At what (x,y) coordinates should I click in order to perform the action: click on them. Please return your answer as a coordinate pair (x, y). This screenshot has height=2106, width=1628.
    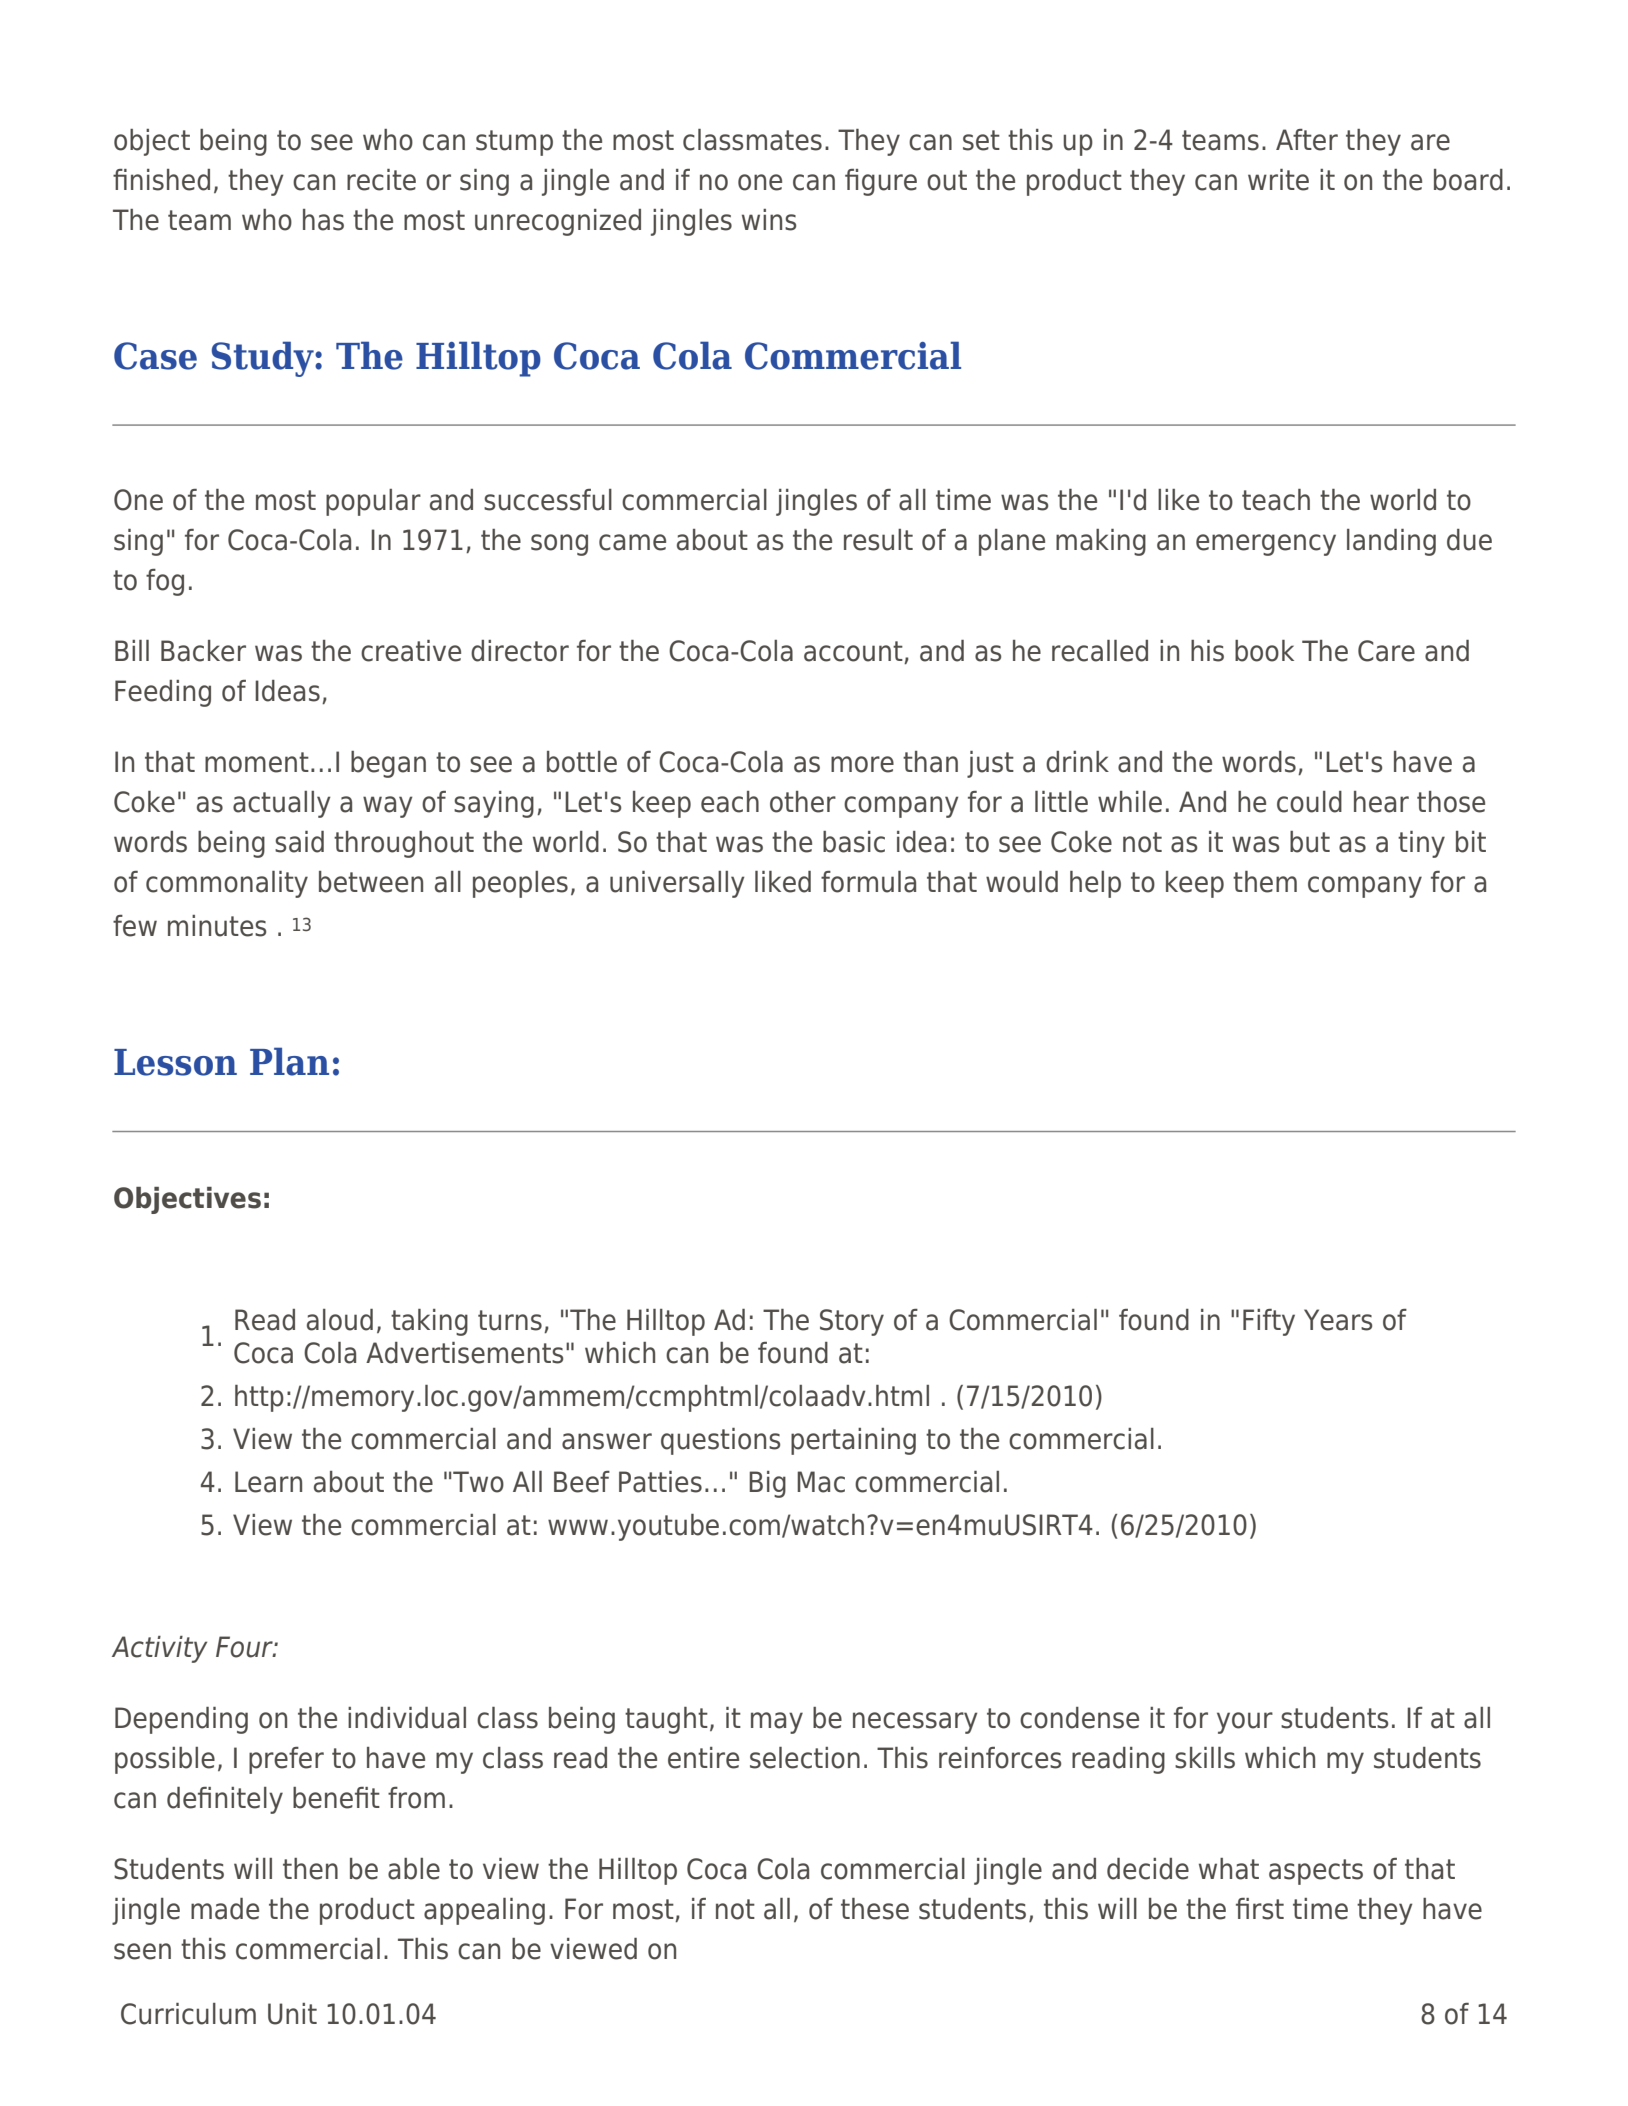
    Looking at the image, I should click on (1265, 882).
